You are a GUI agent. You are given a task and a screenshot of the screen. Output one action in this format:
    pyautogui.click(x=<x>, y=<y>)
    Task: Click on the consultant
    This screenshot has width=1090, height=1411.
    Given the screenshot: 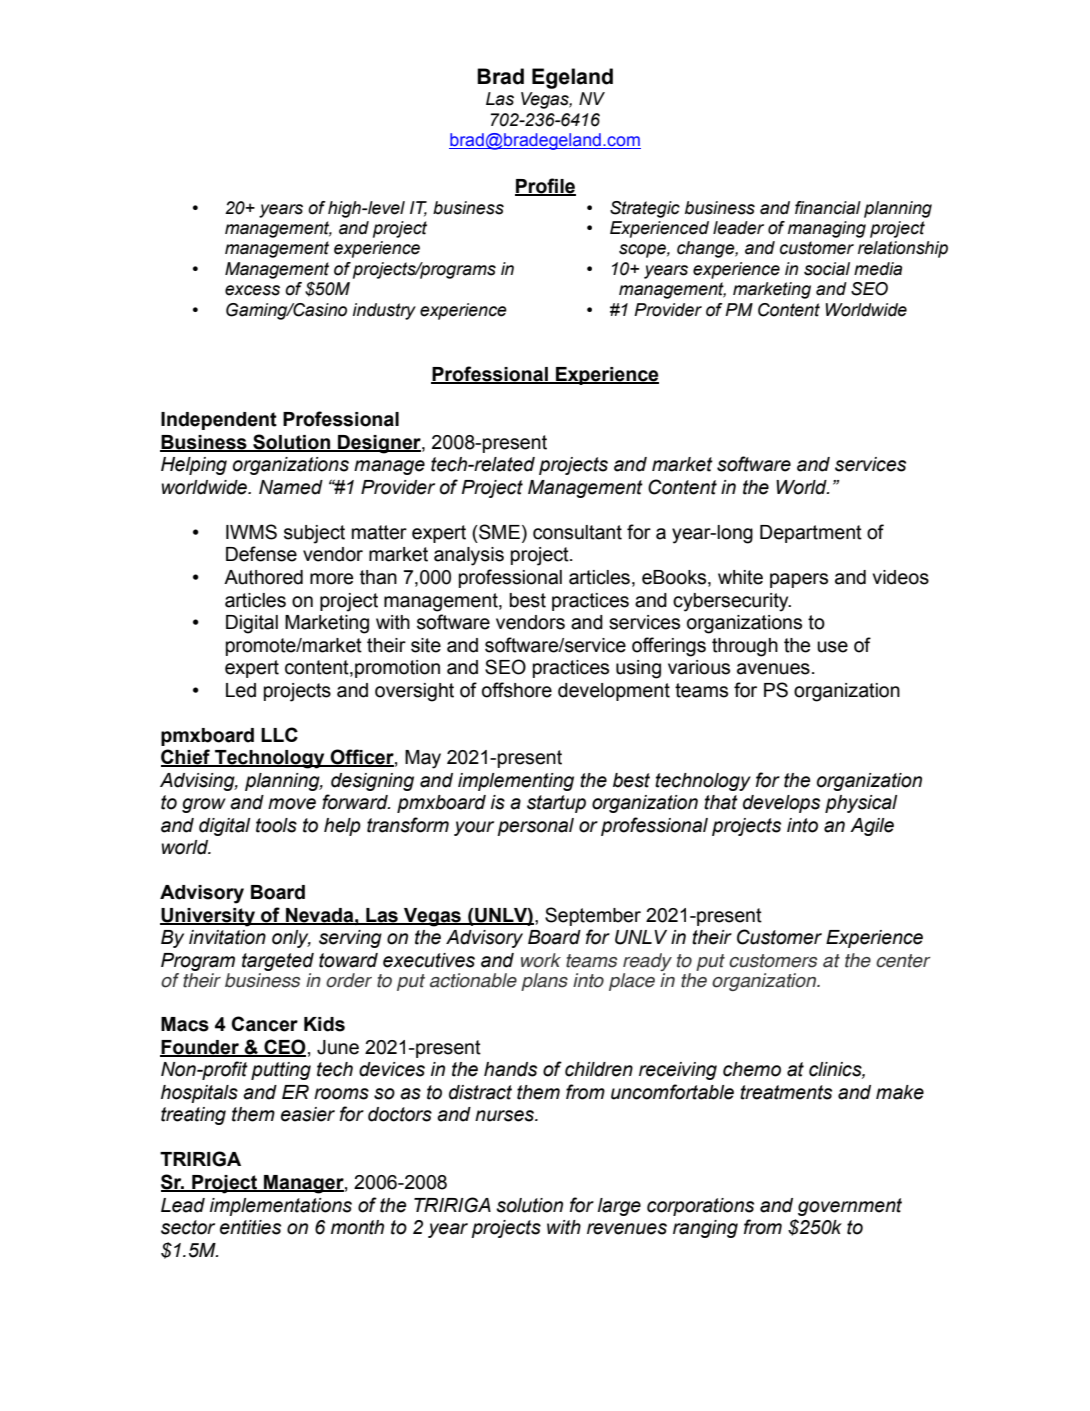 What is the action you would take?
    pyautogui.click(x=577, y=532)
